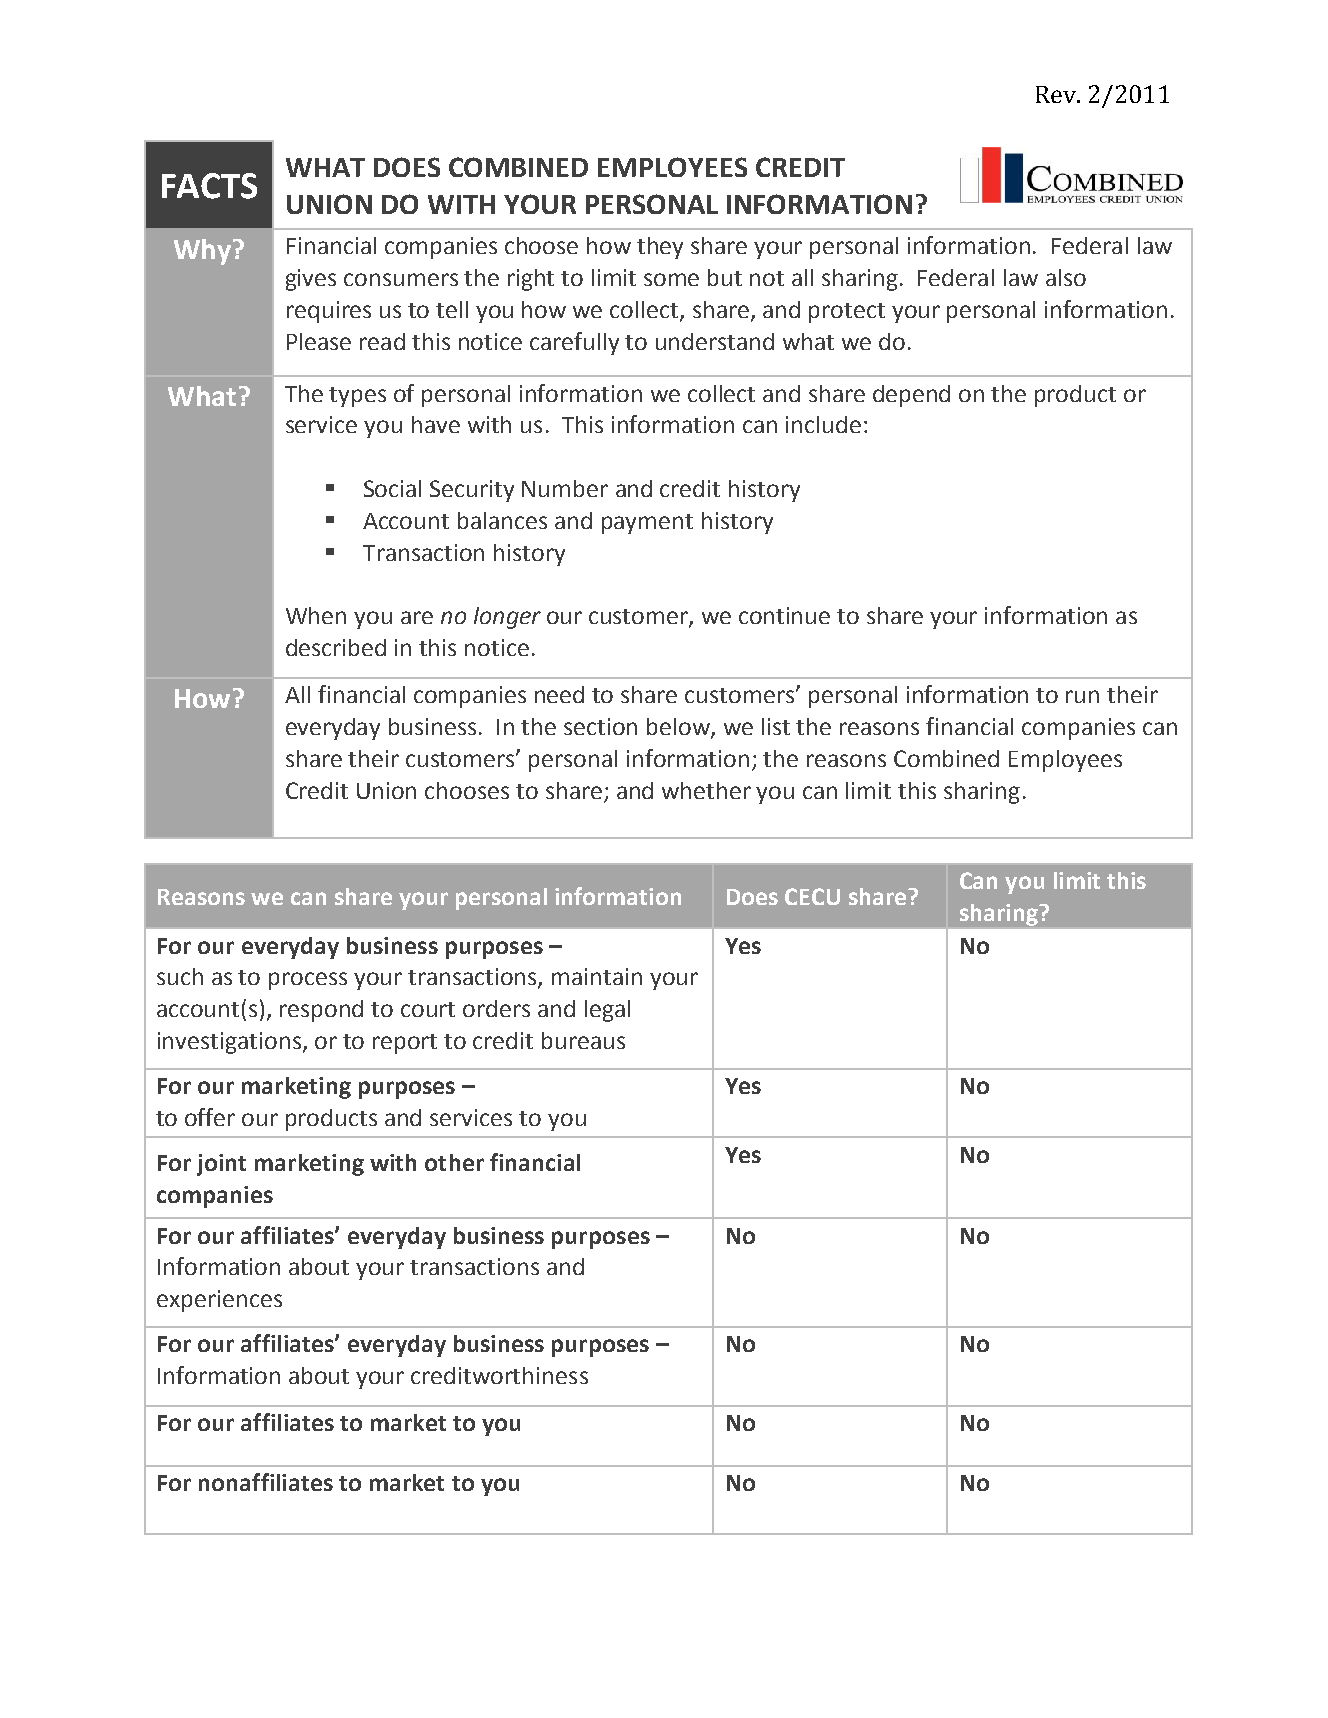 The width and height of the page is (1328, 1718). Describe the element at coordinates (1057, 94) in the page. I see `Rev` at that location.
